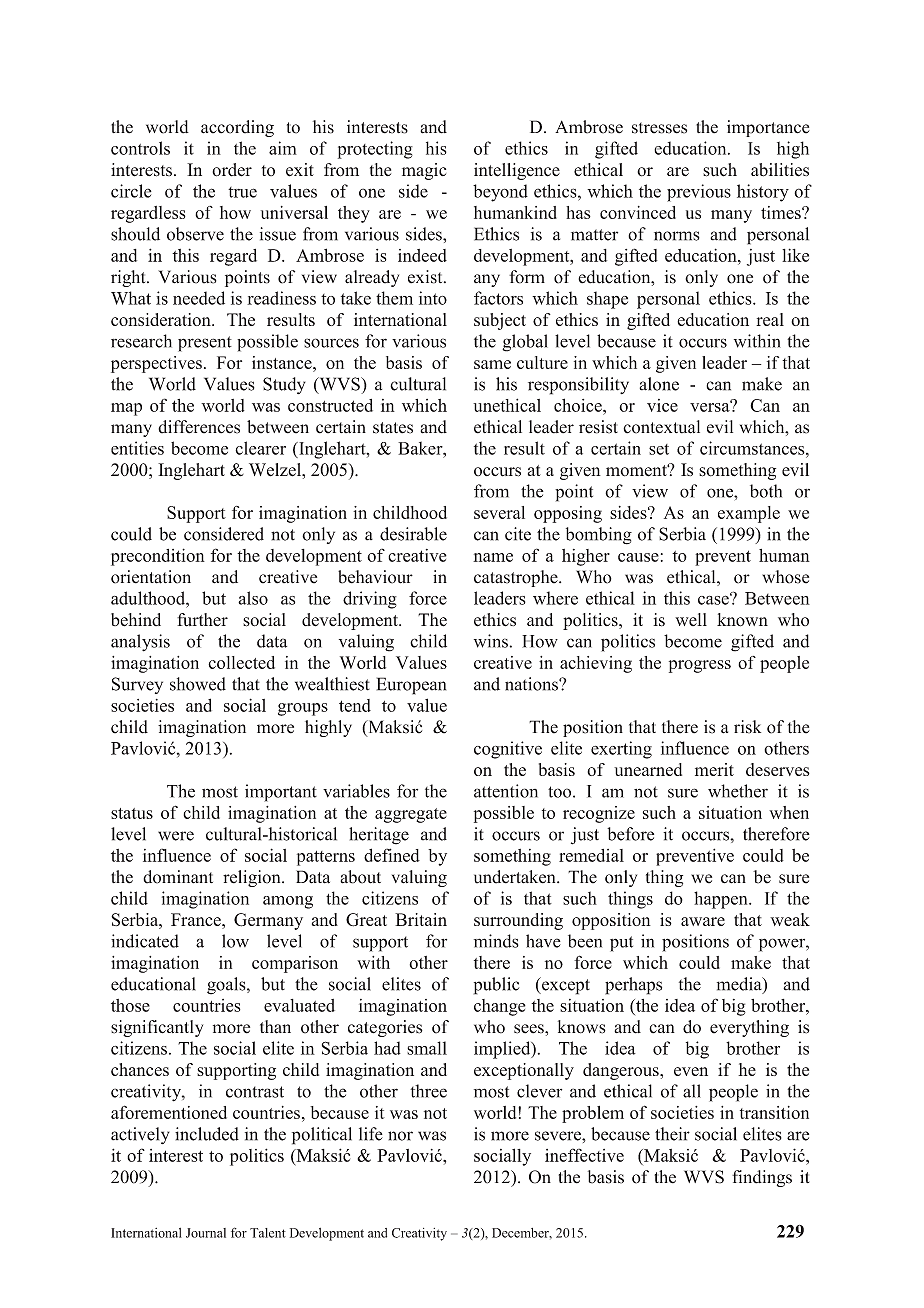 Image resolution: width=924 pixels, height=1308 pixels. Describe the element at coordinates (722, 900) in the page. I see `happen` at that location.
